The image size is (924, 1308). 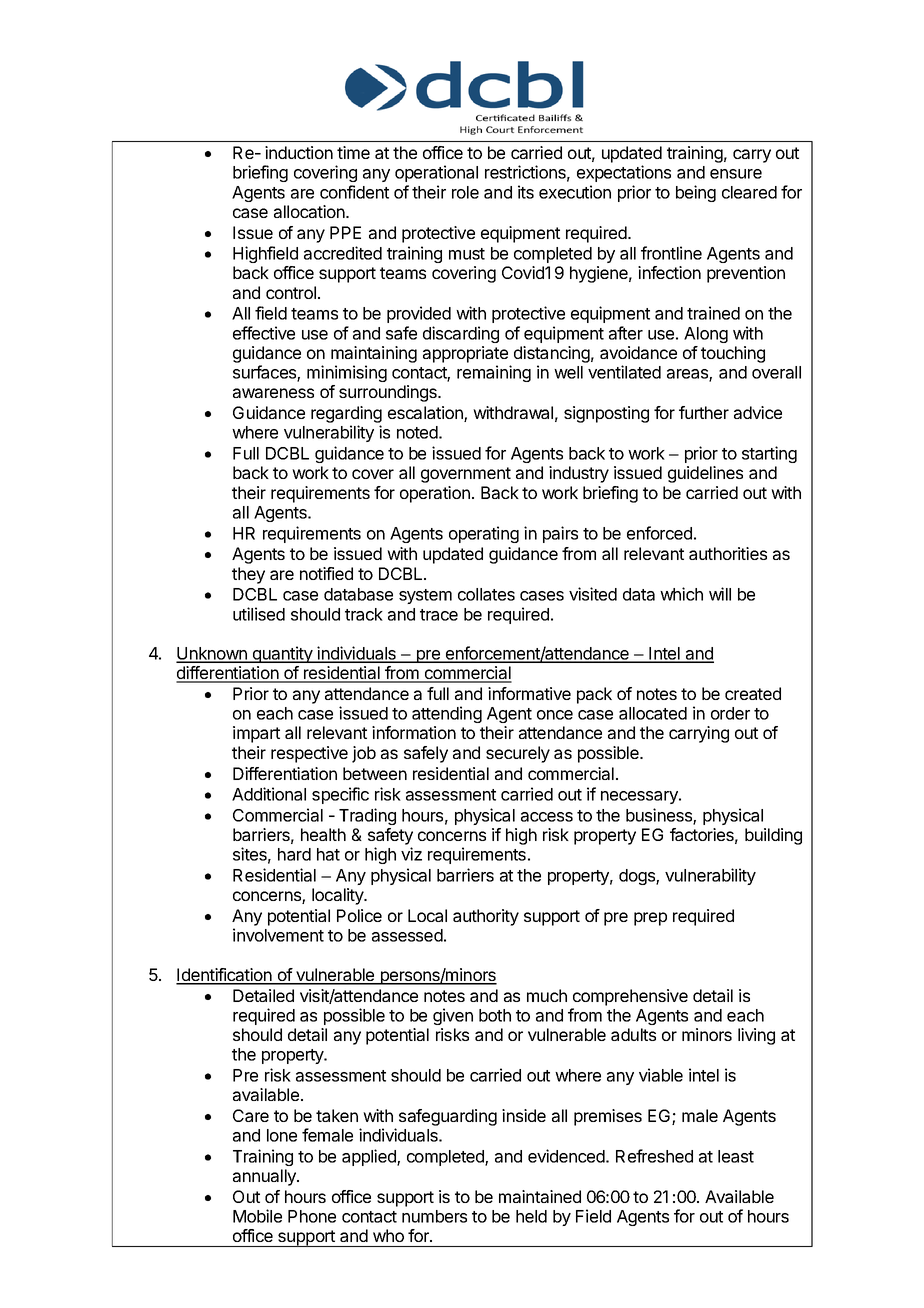 What do you see at coordinates (465, 192) in the screenshot?
I see `role` at bounding box center [465, 192].
